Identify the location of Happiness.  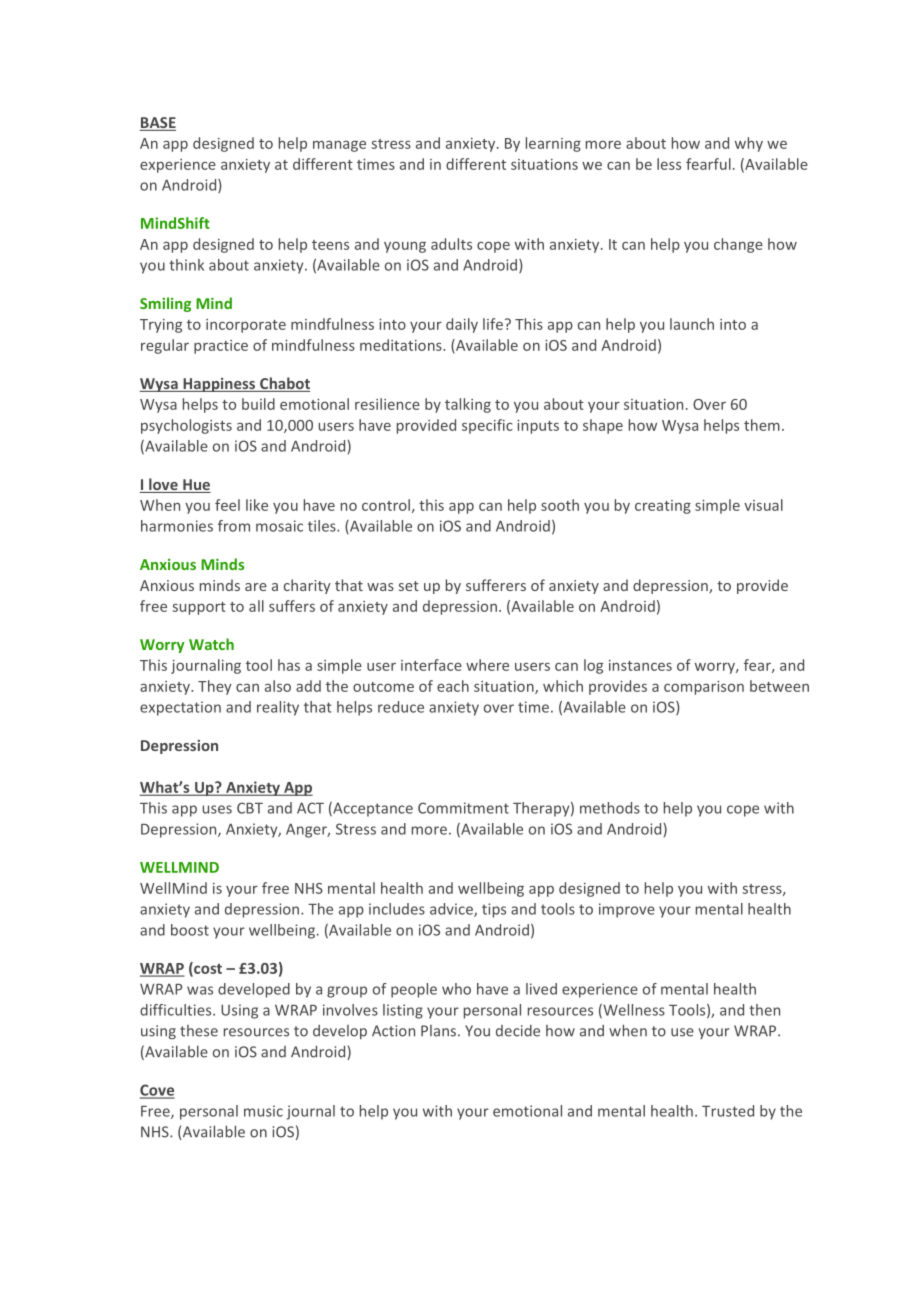
(219, 385).
